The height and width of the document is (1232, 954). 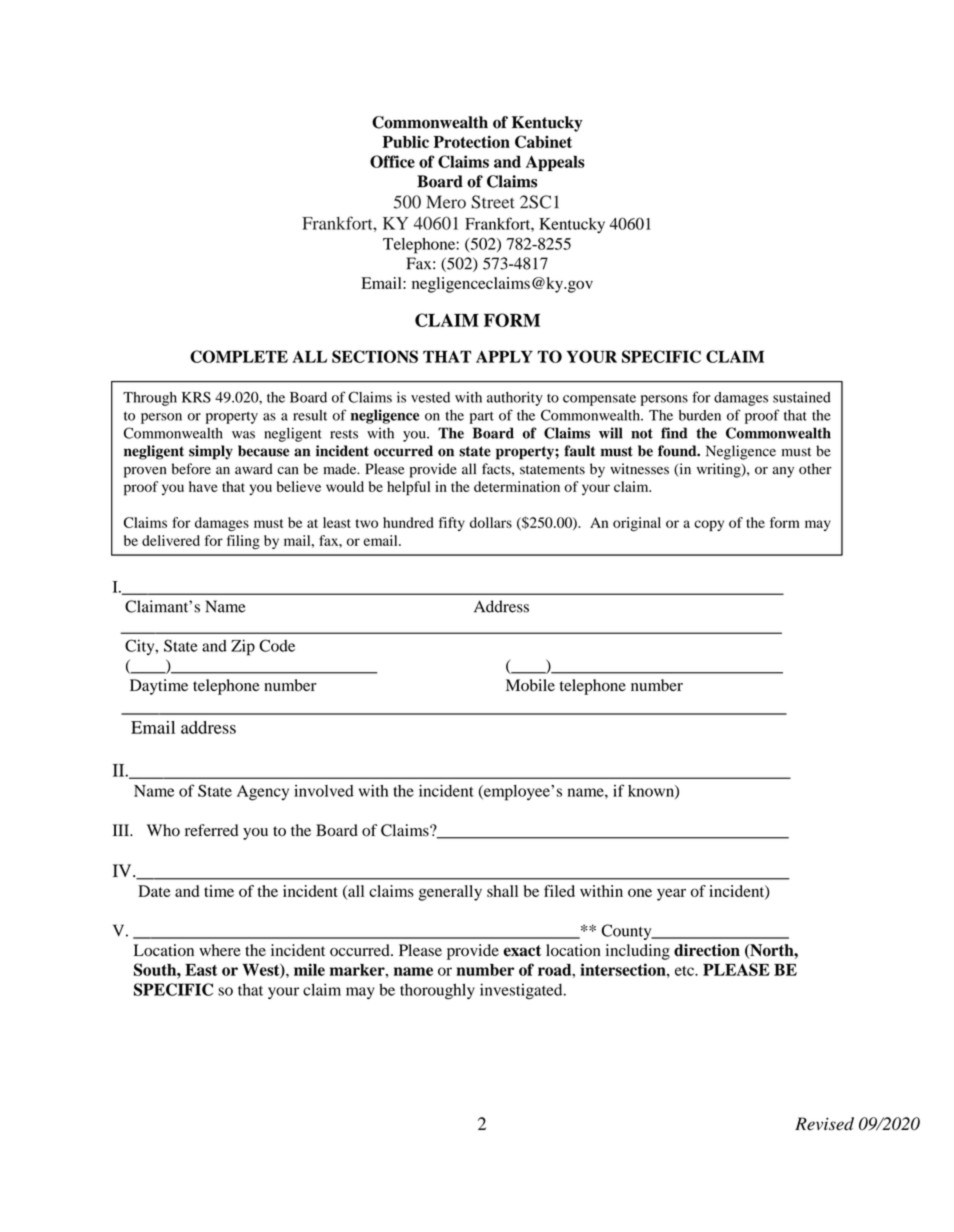 I want to click on Agency, so click(x=263, y=793).
